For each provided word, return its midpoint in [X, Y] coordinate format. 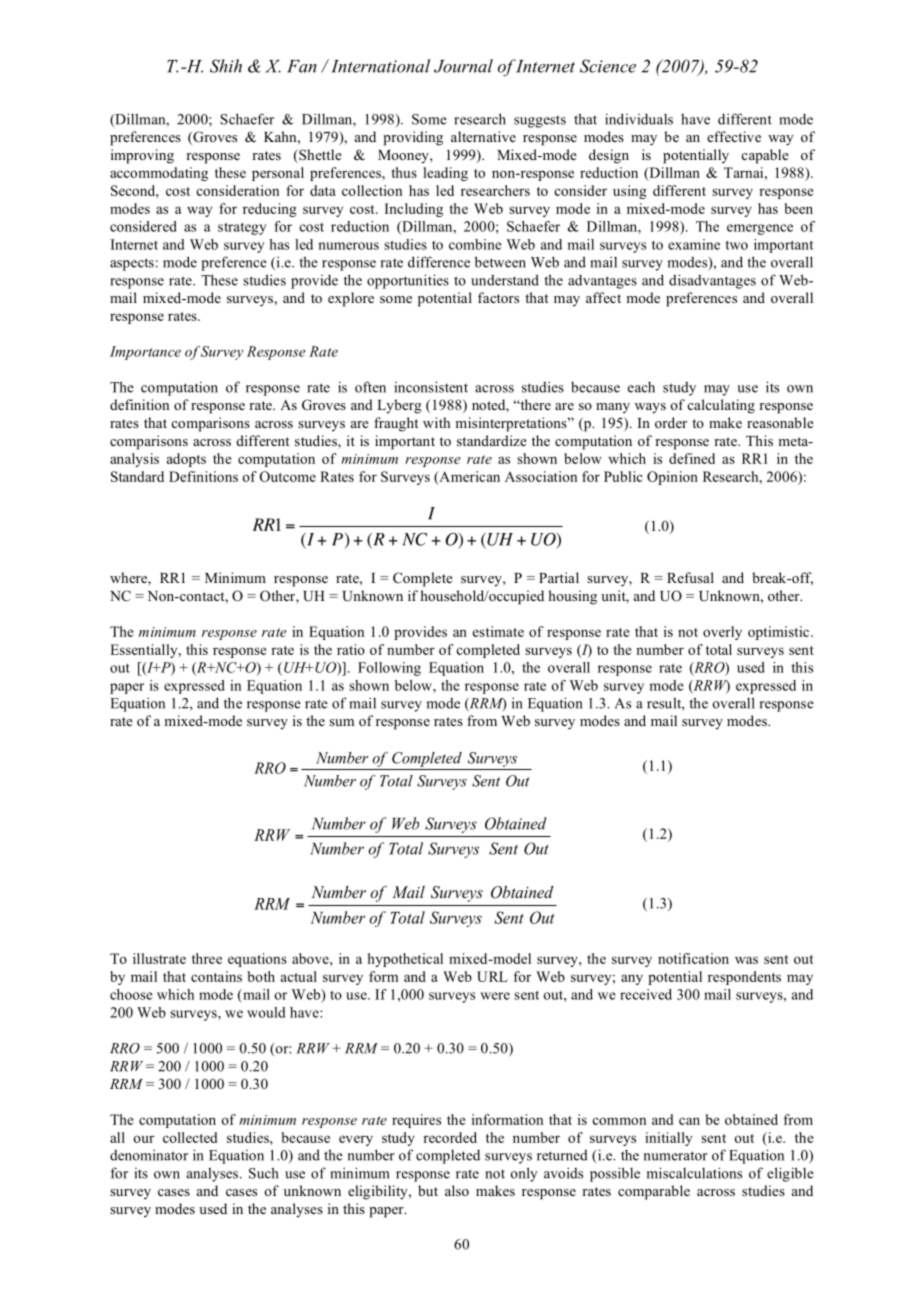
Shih [226, 66]
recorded [450, 1137]
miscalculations [694, 1173]
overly [722, 633]
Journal [463, 66]
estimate [498, 631]
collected [190, 1137]
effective [734, 136]
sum [341, 722]
